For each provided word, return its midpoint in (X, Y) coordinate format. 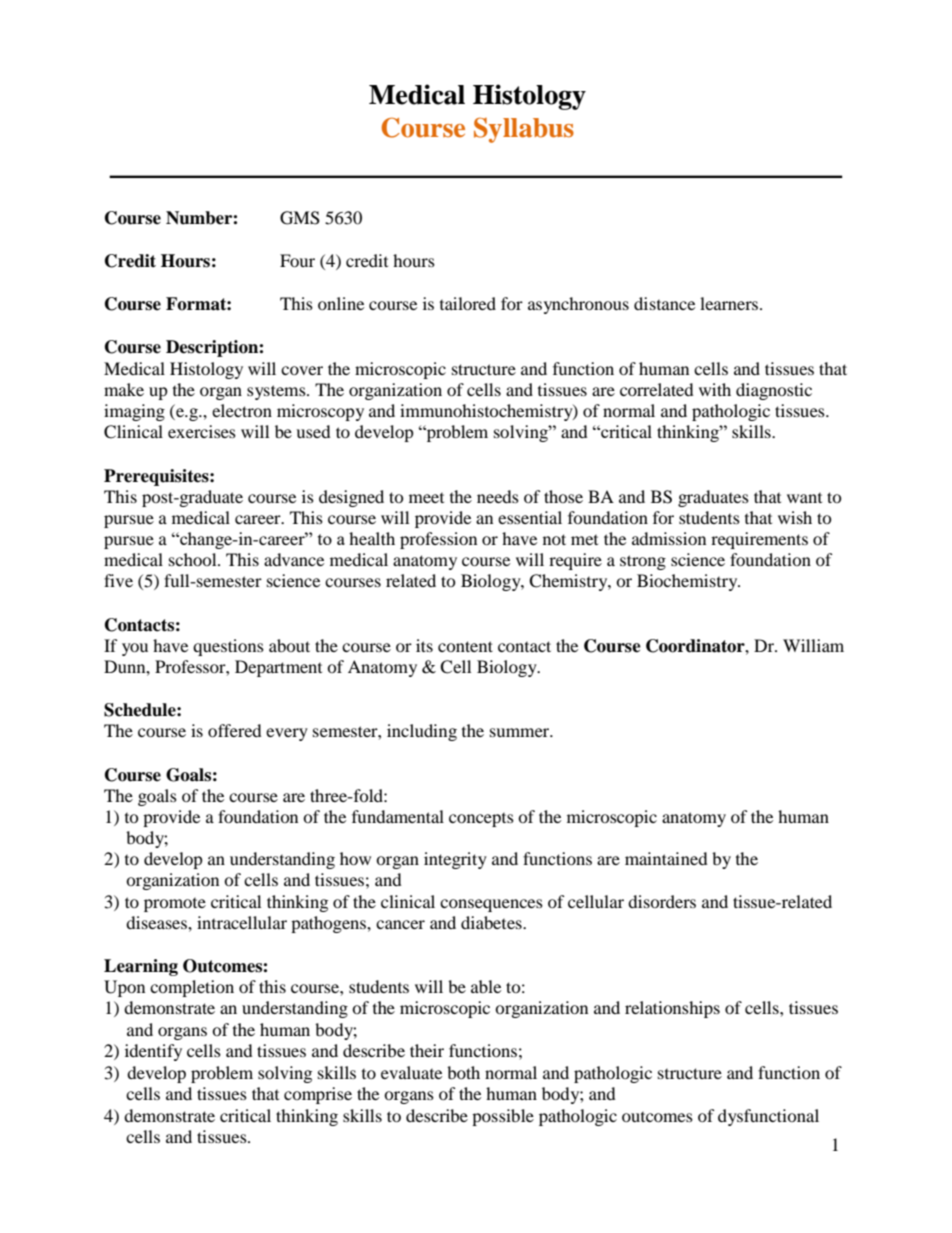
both (463, 1072)
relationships (672, 1009)
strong (643, 562)
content (465, 646)
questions (228, 647)
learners (730, 303)
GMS (300, 218)
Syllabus (524, 130)
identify (153, 1052)
